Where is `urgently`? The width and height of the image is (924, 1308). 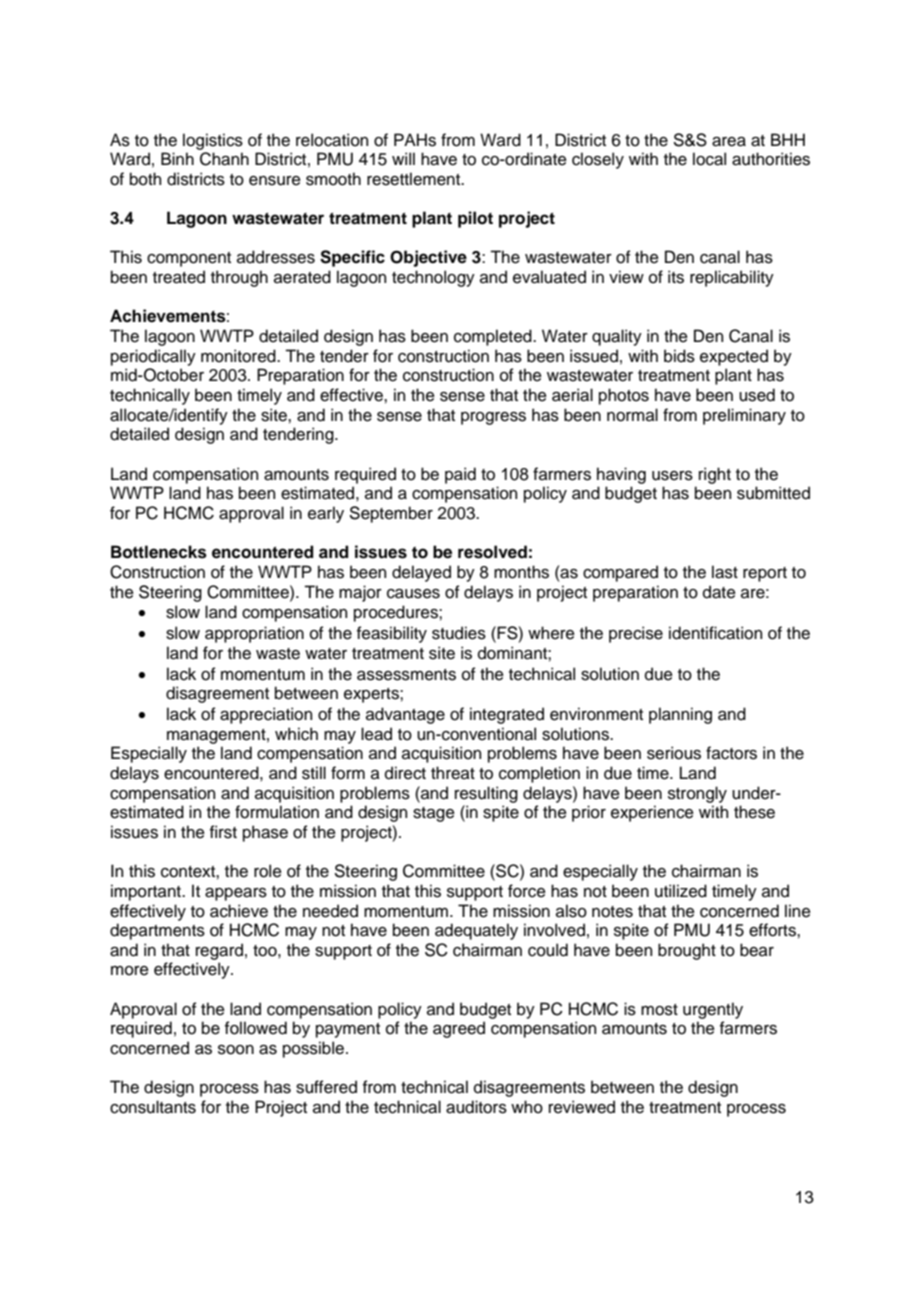
urgently is located at coordinates (713, 1010).
